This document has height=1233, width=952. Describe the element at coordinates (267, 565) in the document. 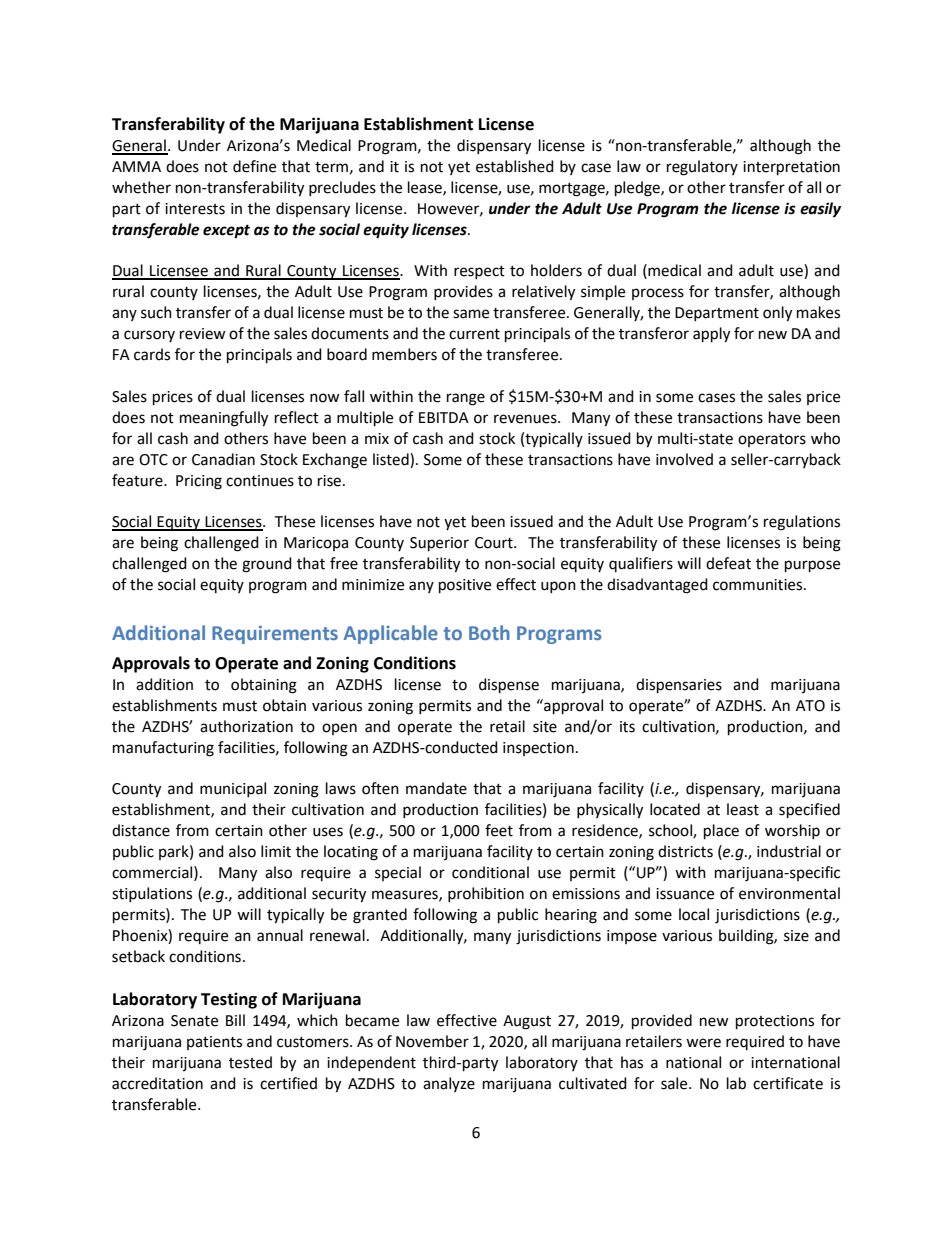

I see `ground` at that location.
